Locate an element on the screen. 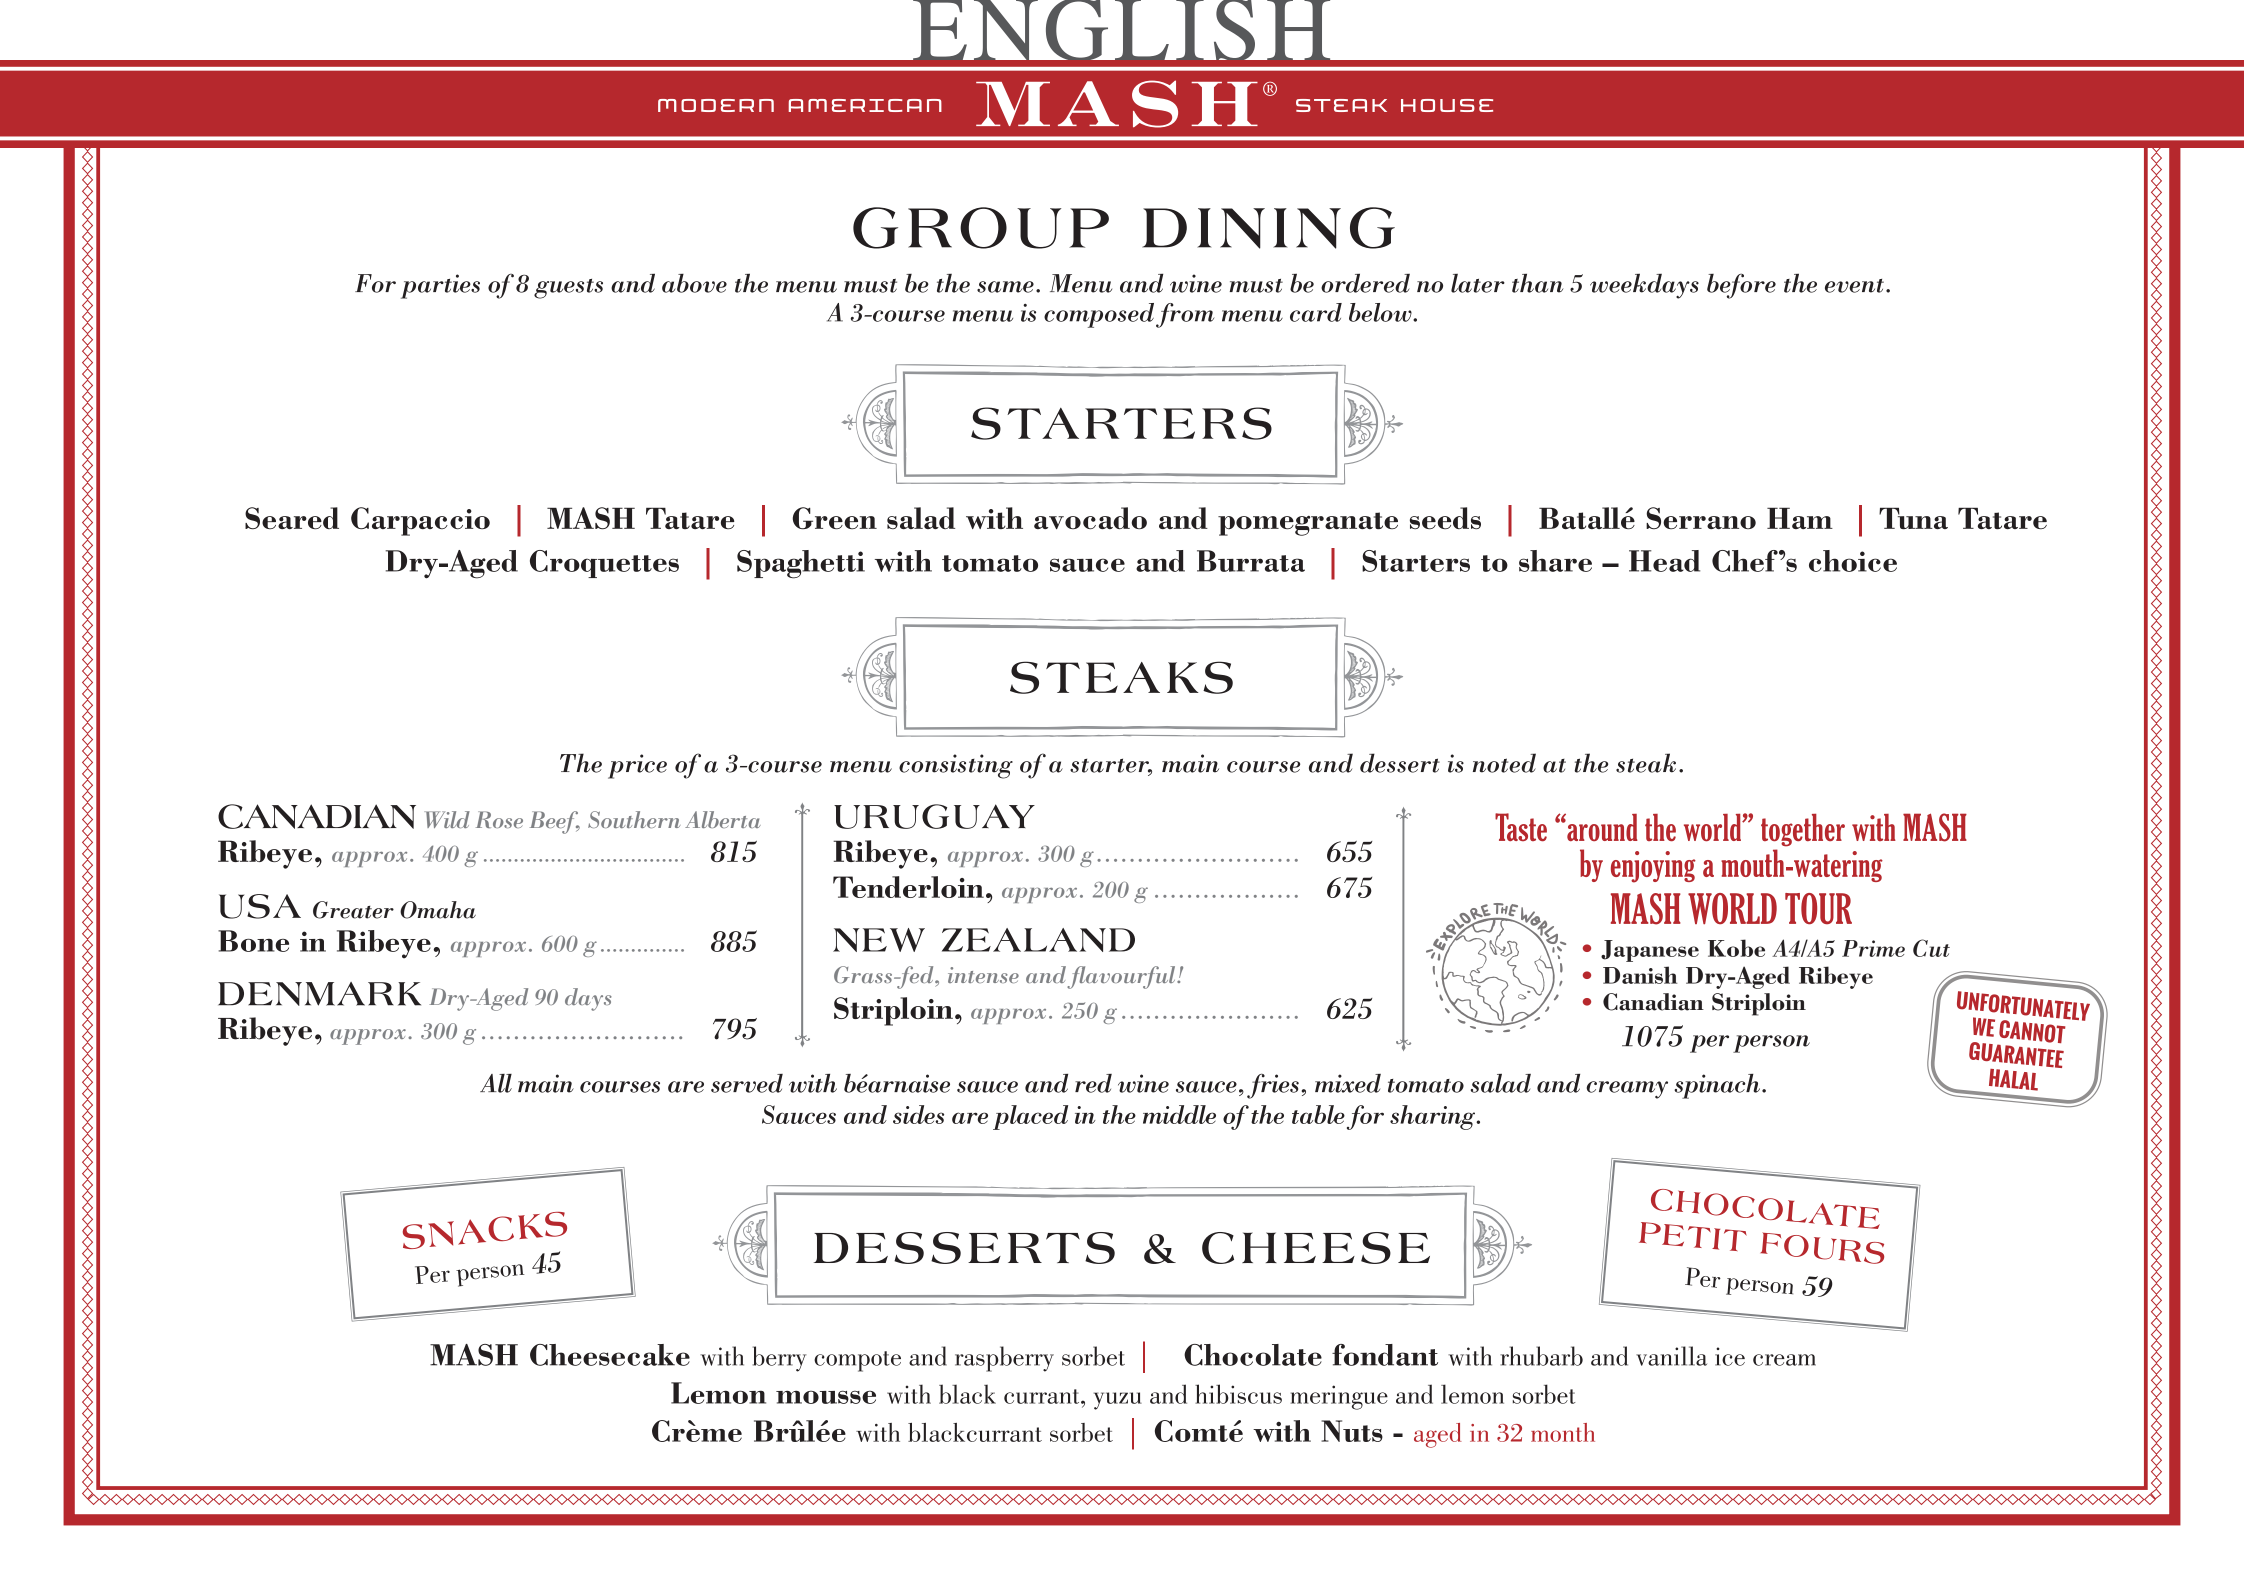  parties is located at coordinates (440, 286).
